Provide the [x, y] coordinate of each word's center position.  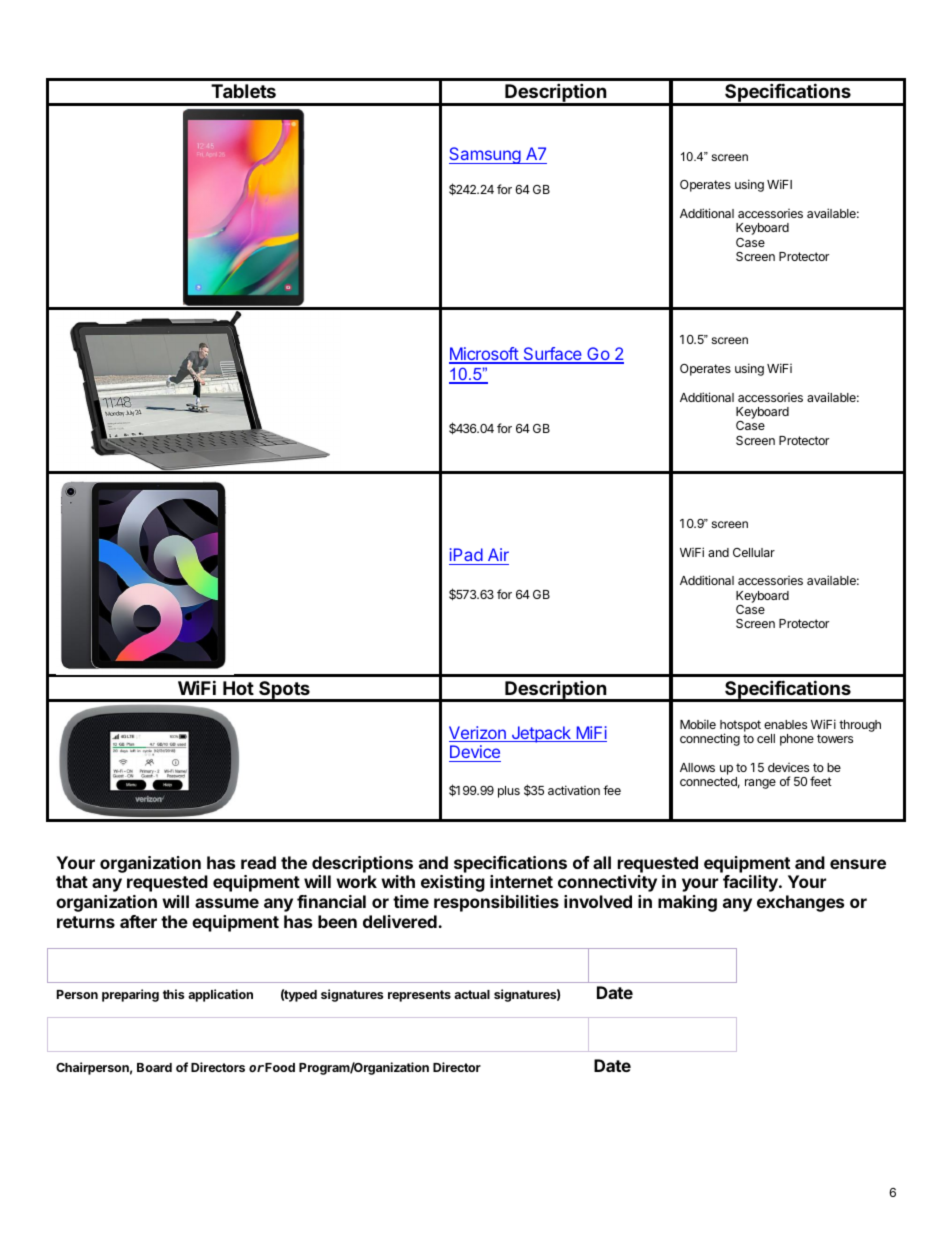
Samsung [485, 155]
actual [472, 994]
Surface [552, 355]
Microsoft [484, 355]
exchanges [800, 903]
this [173, 994]
